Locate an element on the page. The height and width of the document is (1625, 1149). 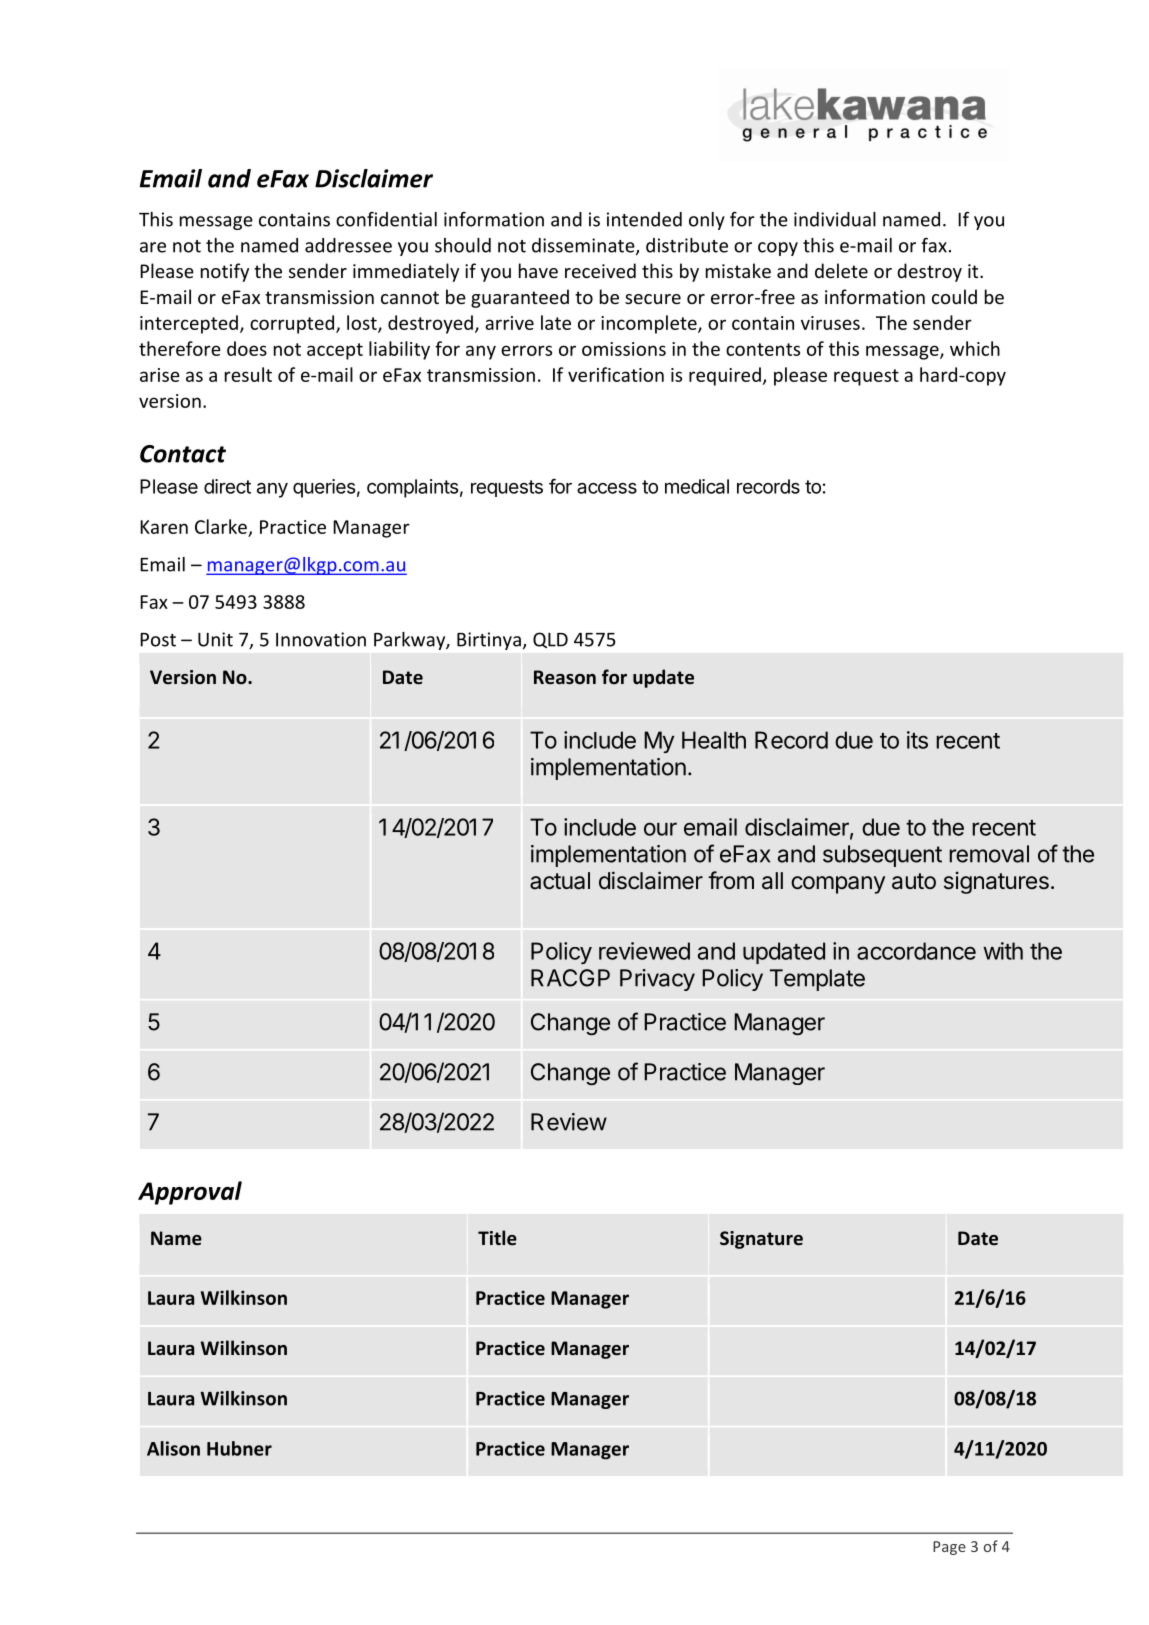
auto is located at coordinates (914, 881).
